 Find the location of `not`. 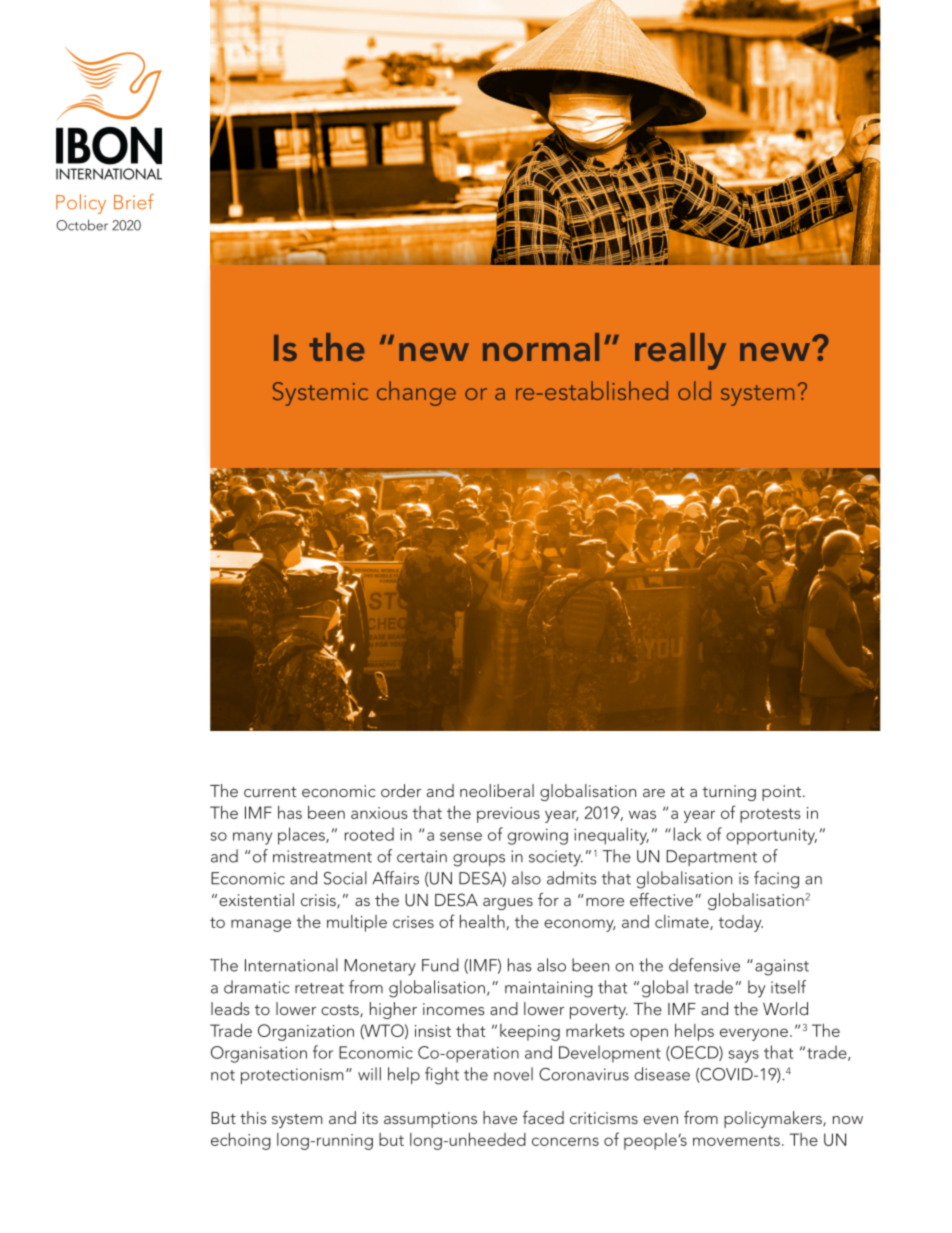

not is located at coordinates (223, 1075).
